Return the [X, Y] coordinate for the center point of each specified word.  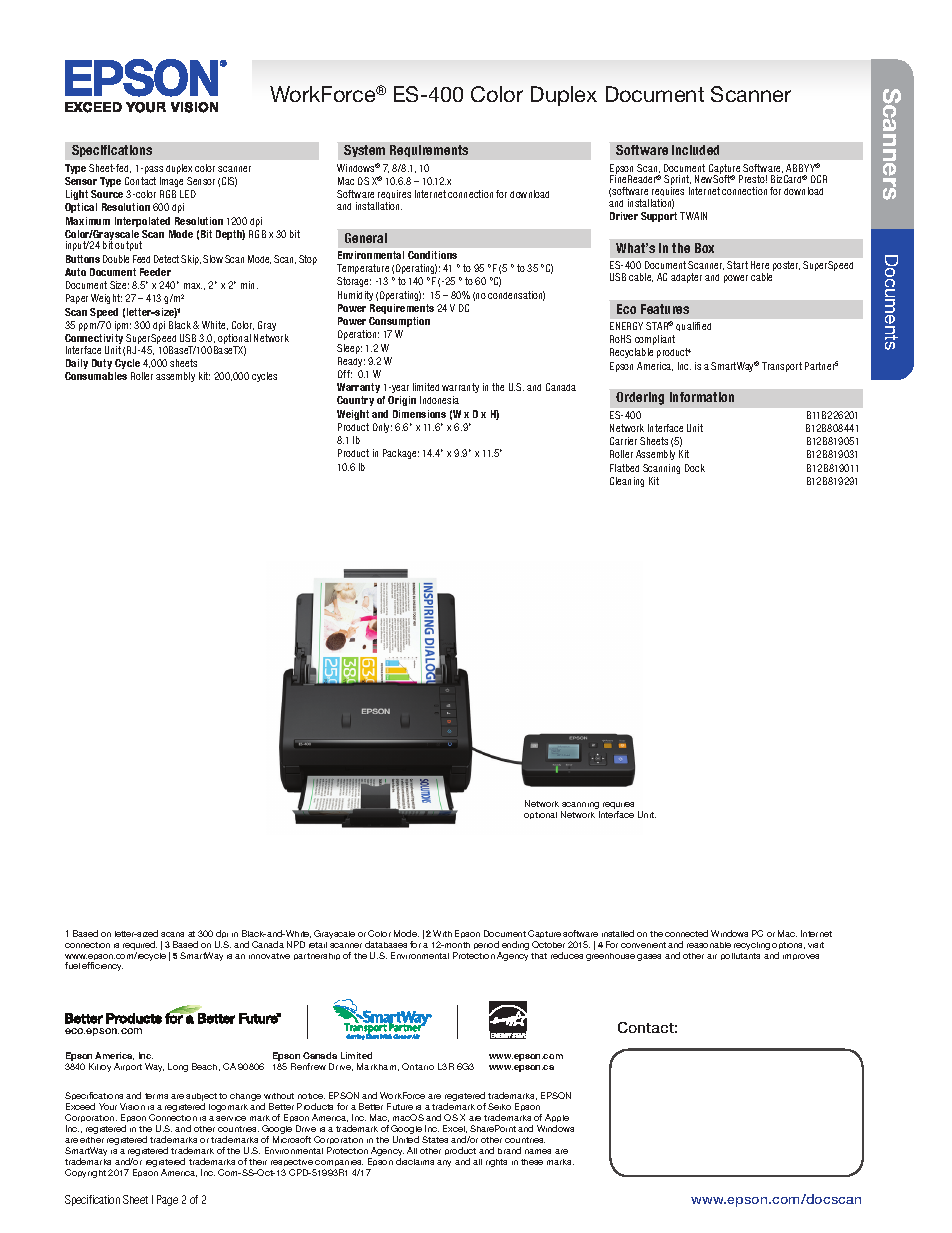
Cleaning [627, 482]
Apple [557, 1120]
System [364, 151]
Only [382, 428]
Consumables [96, 376]
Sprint [677, 181]
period [486, 945]
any [444, 1163]
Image [171, 182]
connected [686, 933]
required [140, 945]
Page [167, 1200]
